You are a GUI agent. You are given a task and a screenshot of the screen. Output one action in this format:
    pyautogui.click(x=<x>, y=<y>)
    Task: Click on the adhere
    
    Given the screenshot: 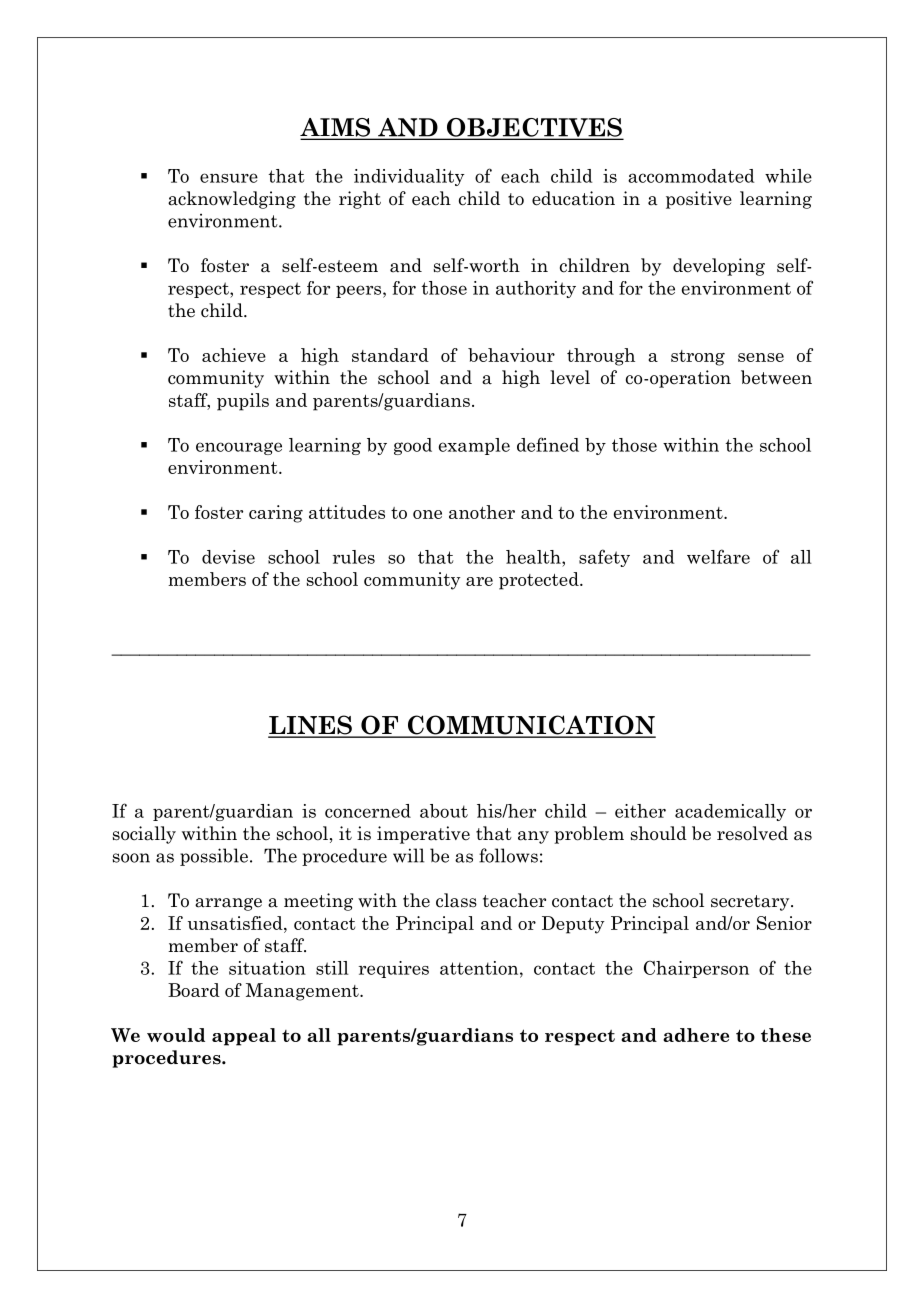 What is the action you would take?
    pyautogui.click(x=696, y=1035)
